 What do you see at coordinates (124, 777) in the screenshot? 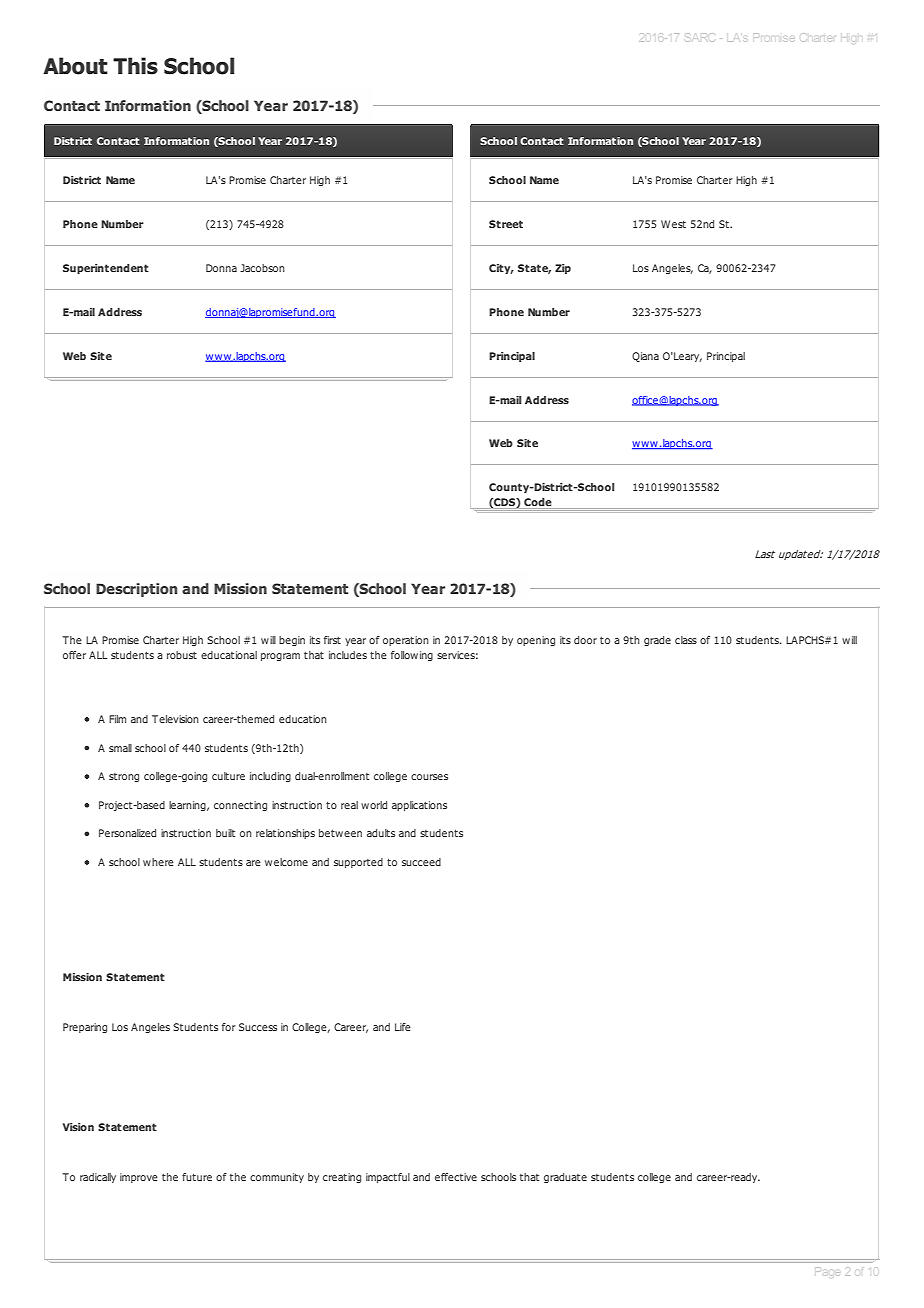
I see `strong` at bounding box center [124, 777].
